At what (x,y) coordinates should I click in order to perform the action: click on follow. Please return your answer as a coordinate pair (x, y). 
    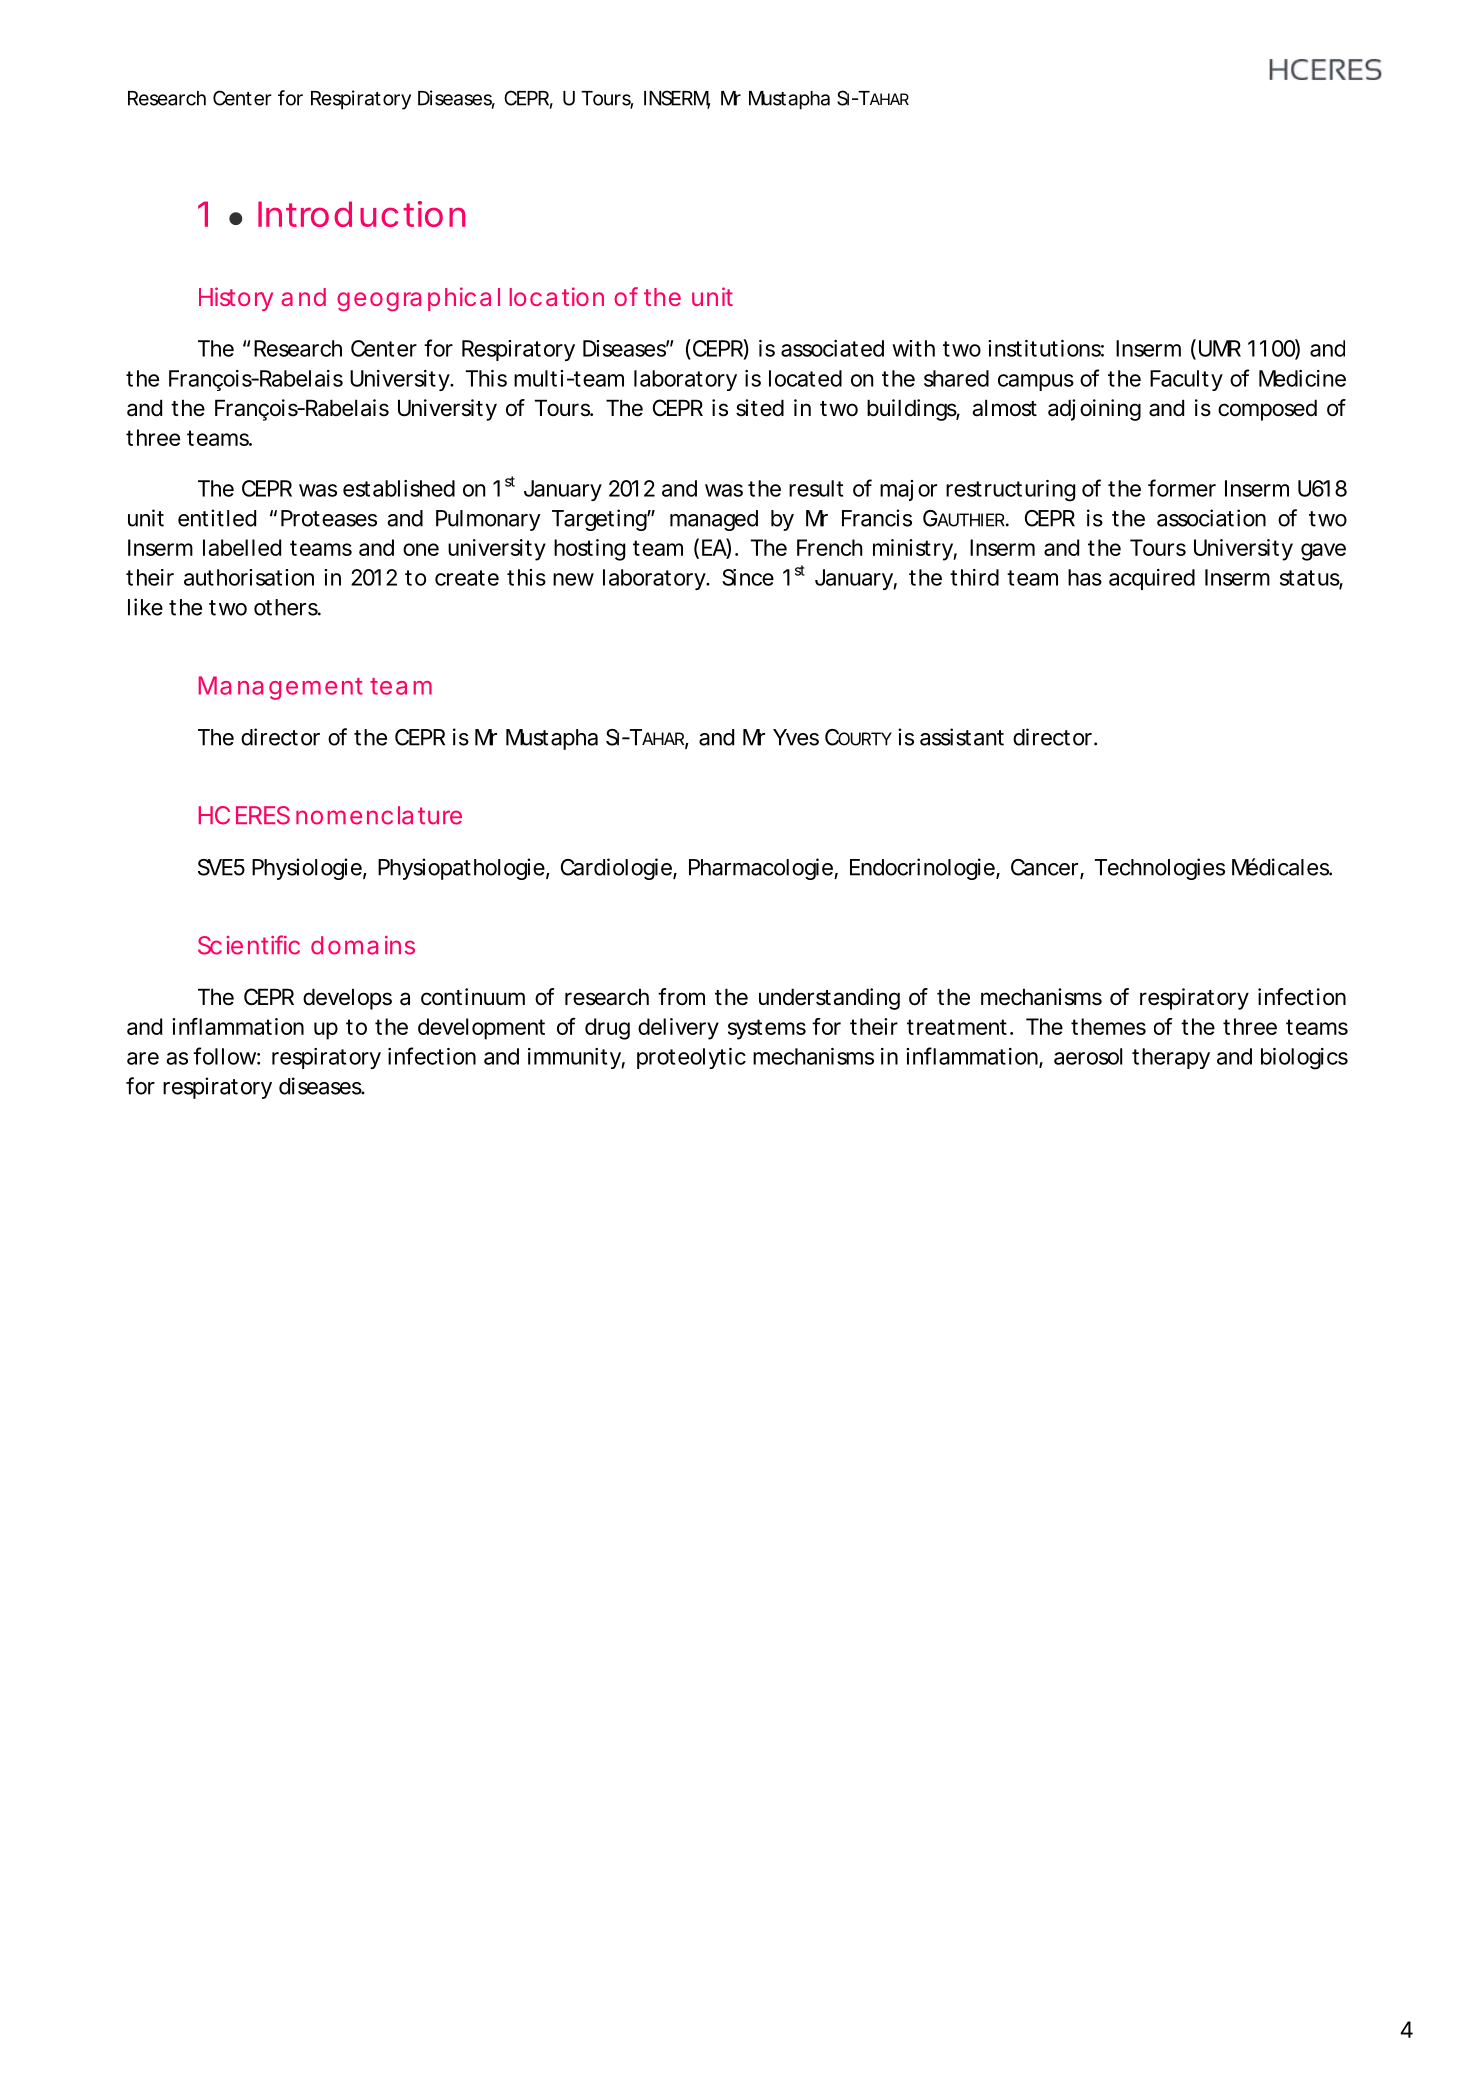
    Looking at the image, I should click on (226, 1056).
